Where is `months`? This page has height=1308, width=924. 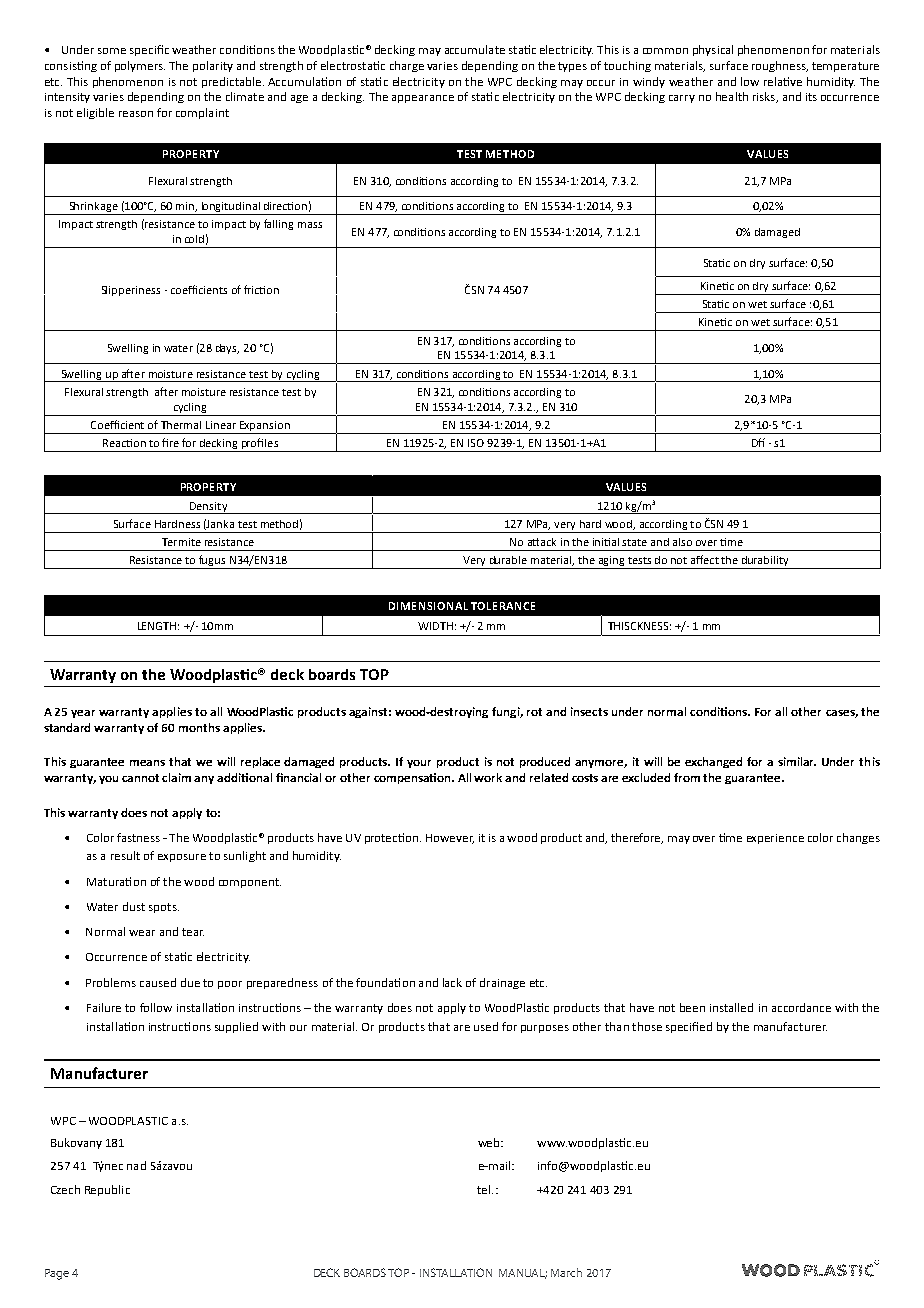 months is located at coordinates (199, 727).
